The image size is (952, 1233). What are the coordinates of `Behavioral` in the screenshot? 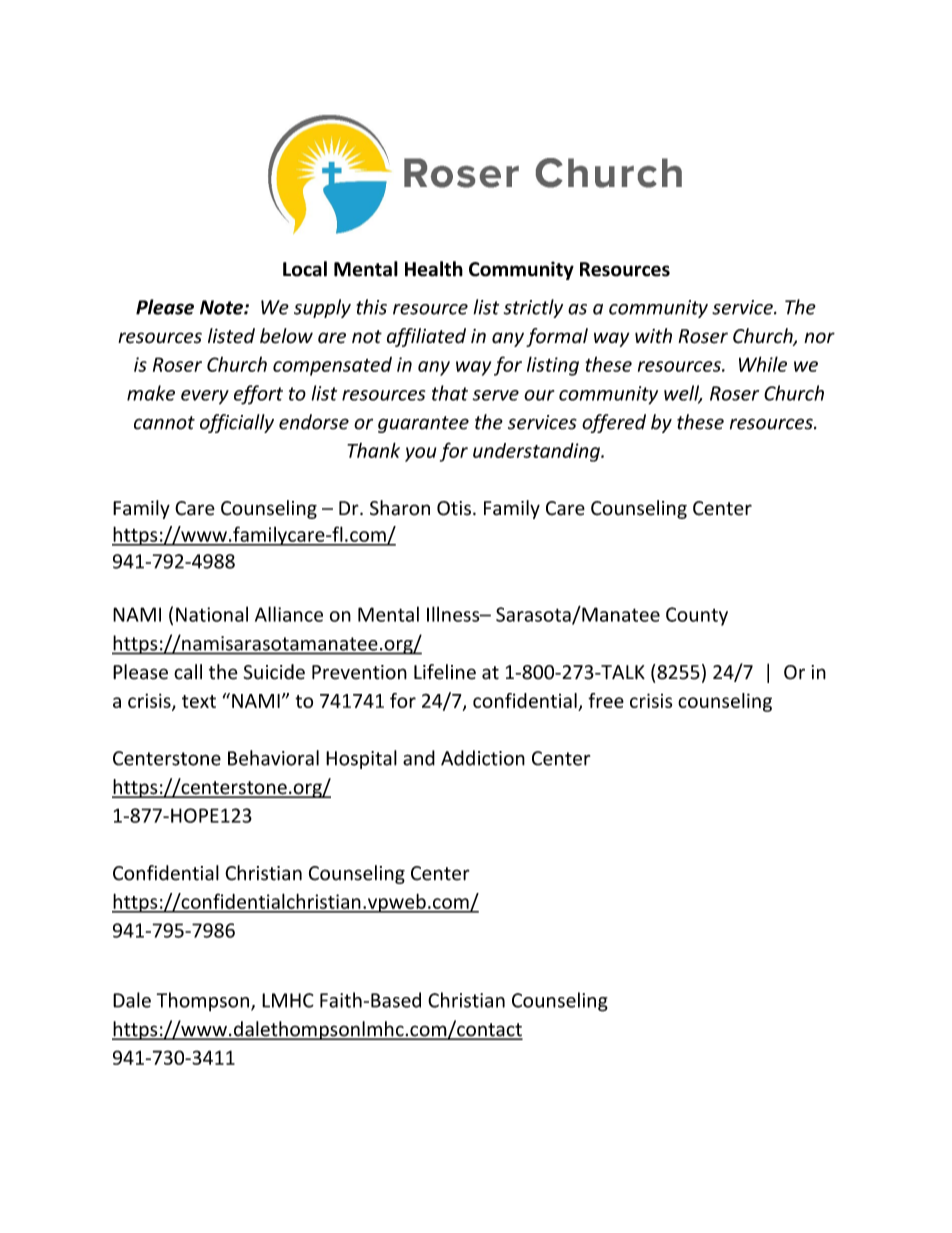 It's located at (273, 758).
